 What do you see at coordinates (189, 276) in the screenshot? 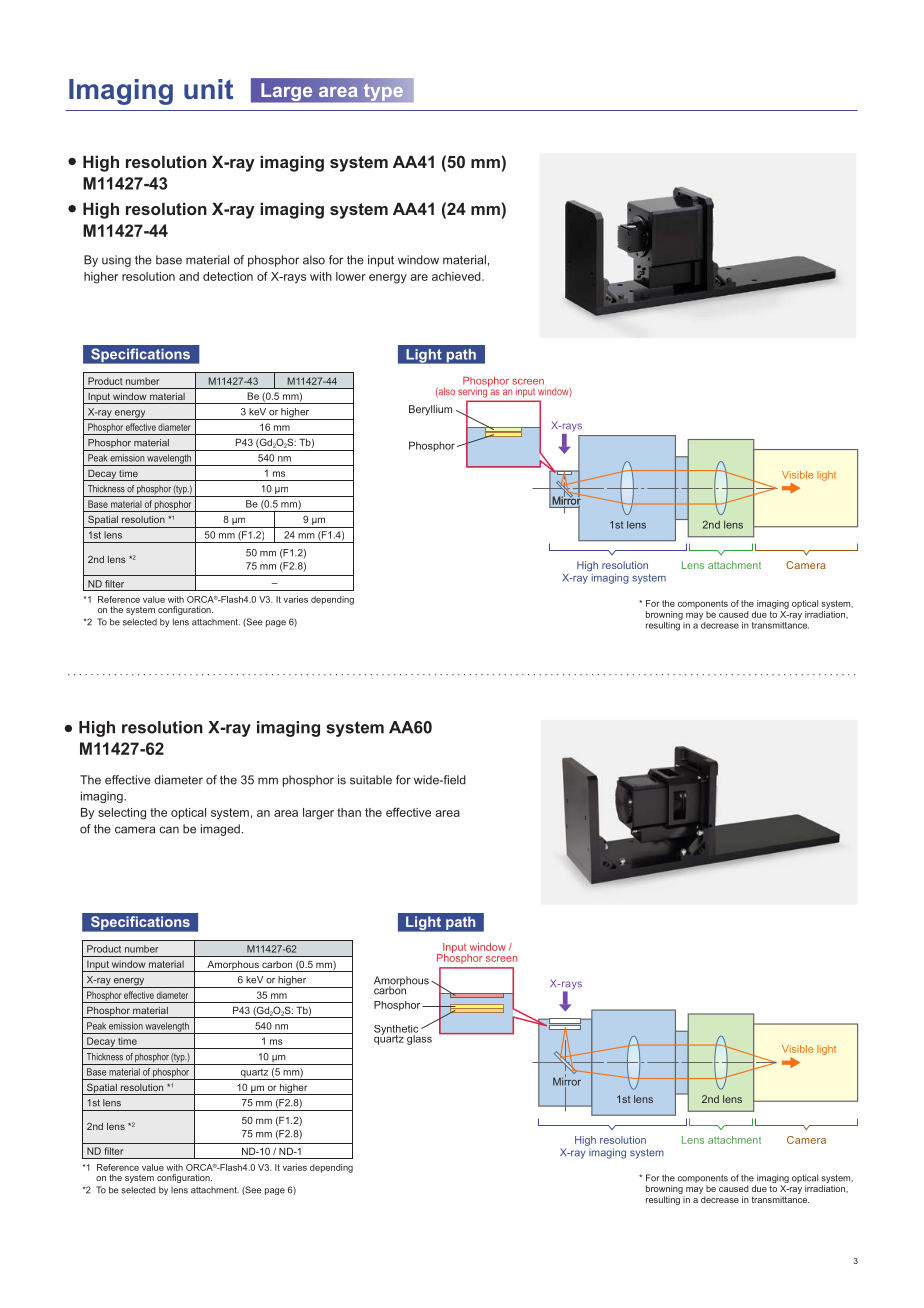
I see `and` at bounding box center [189, 276].
